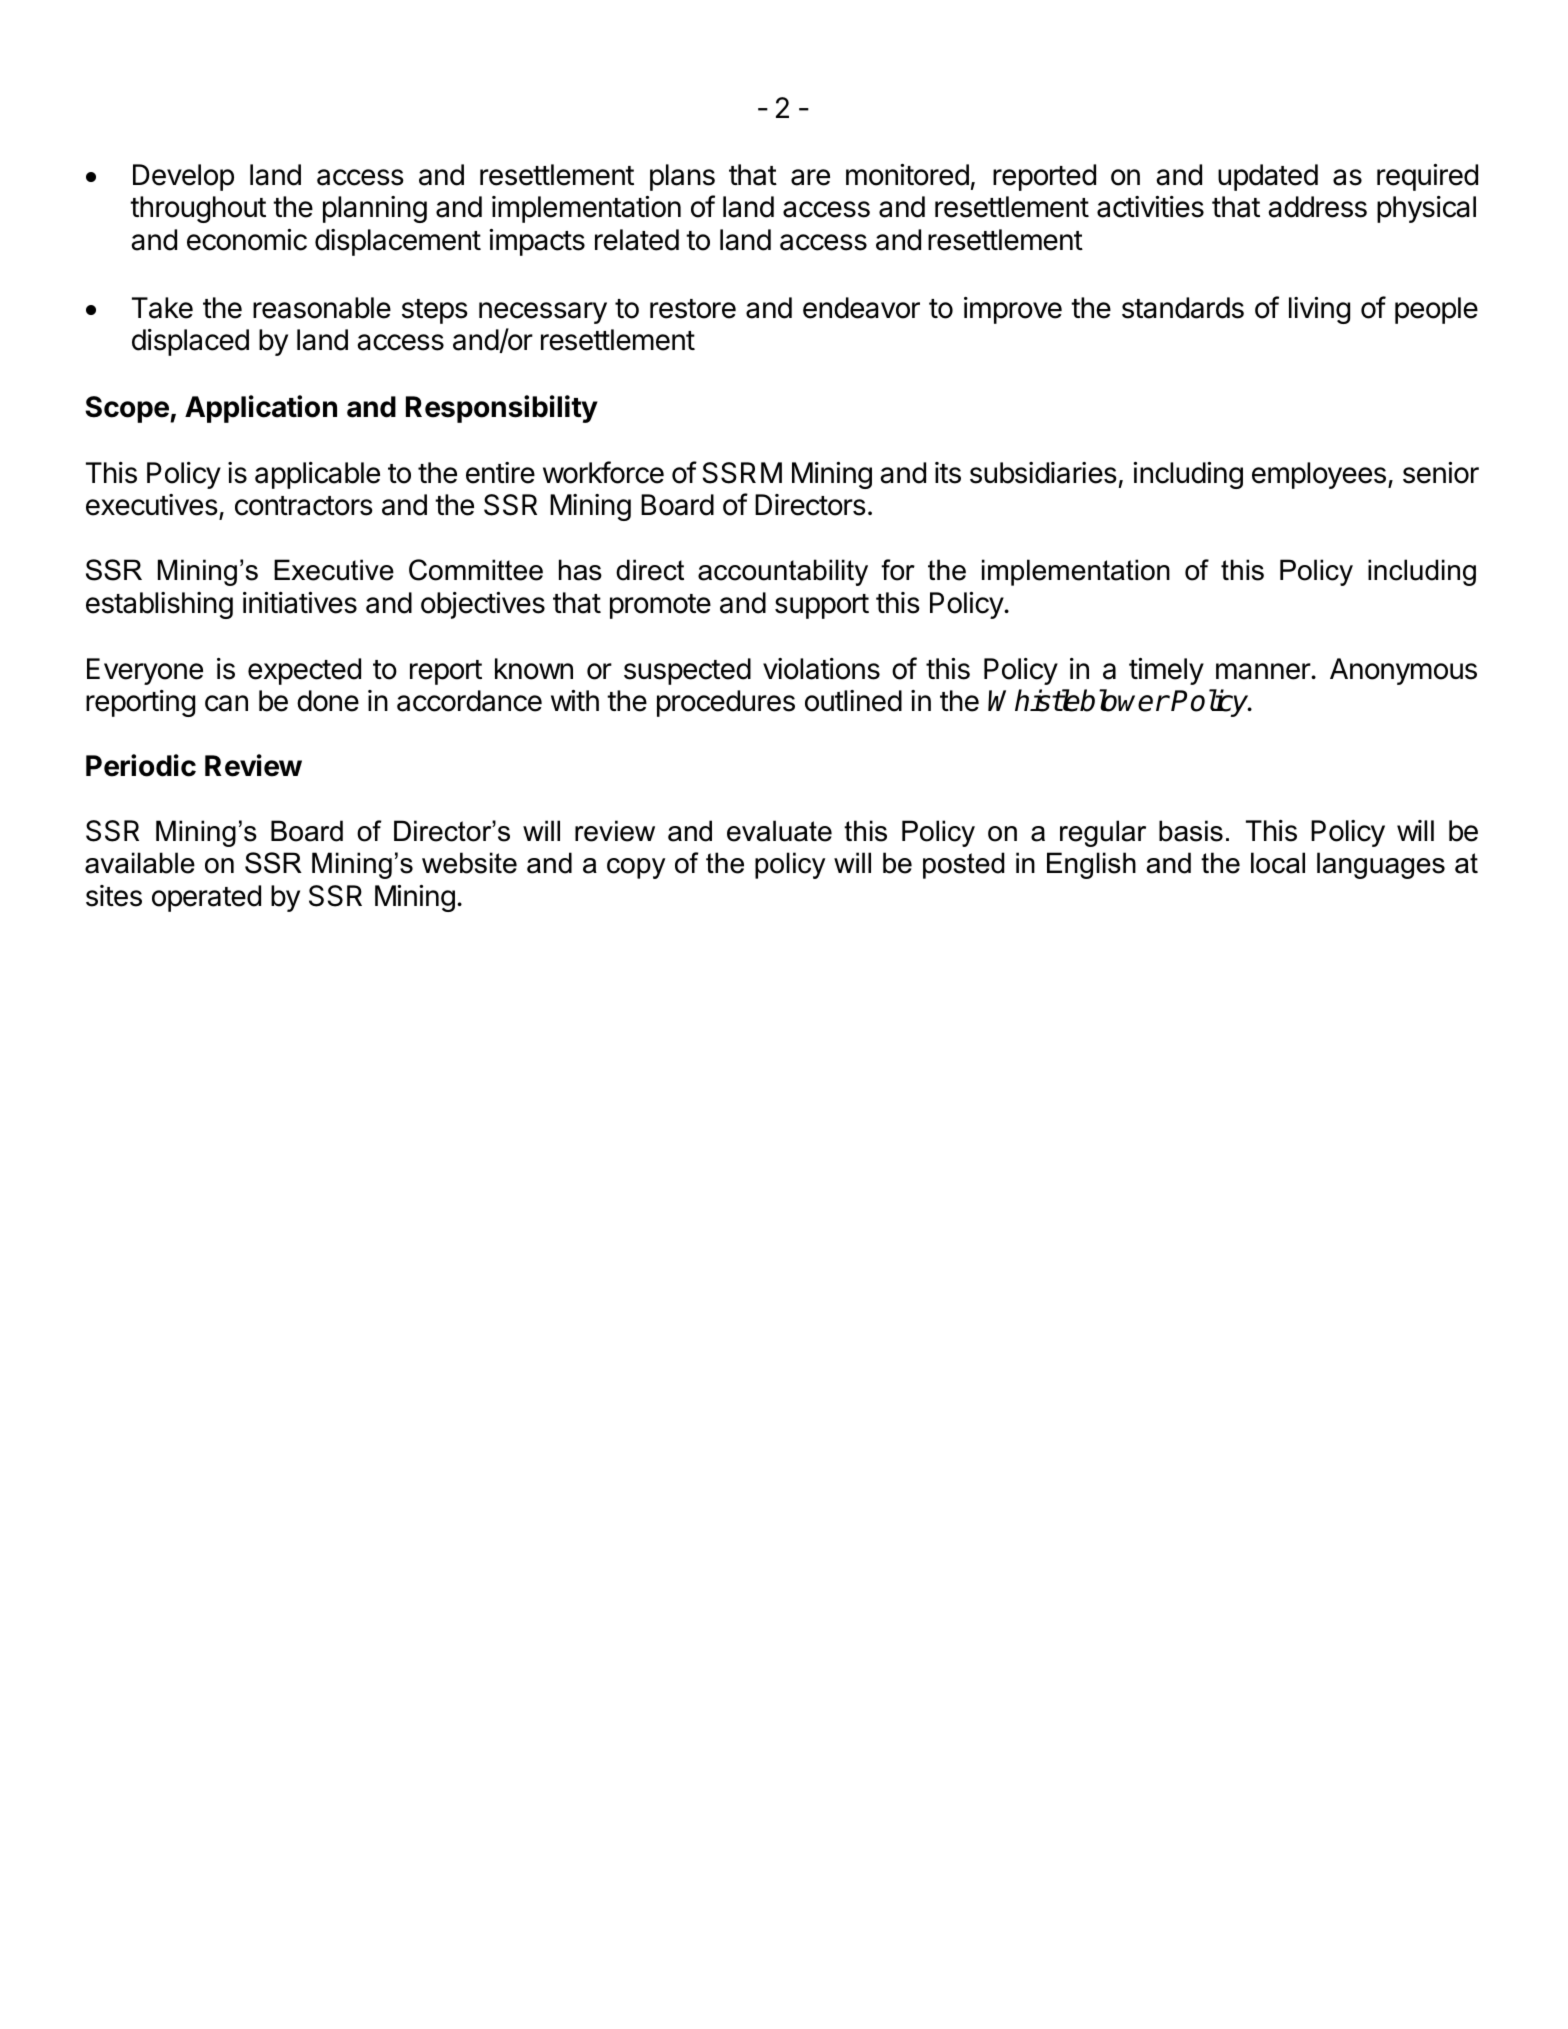  Describe the element at coordinates (198, 209) in the screenshot. I see `throughout` at that location.
